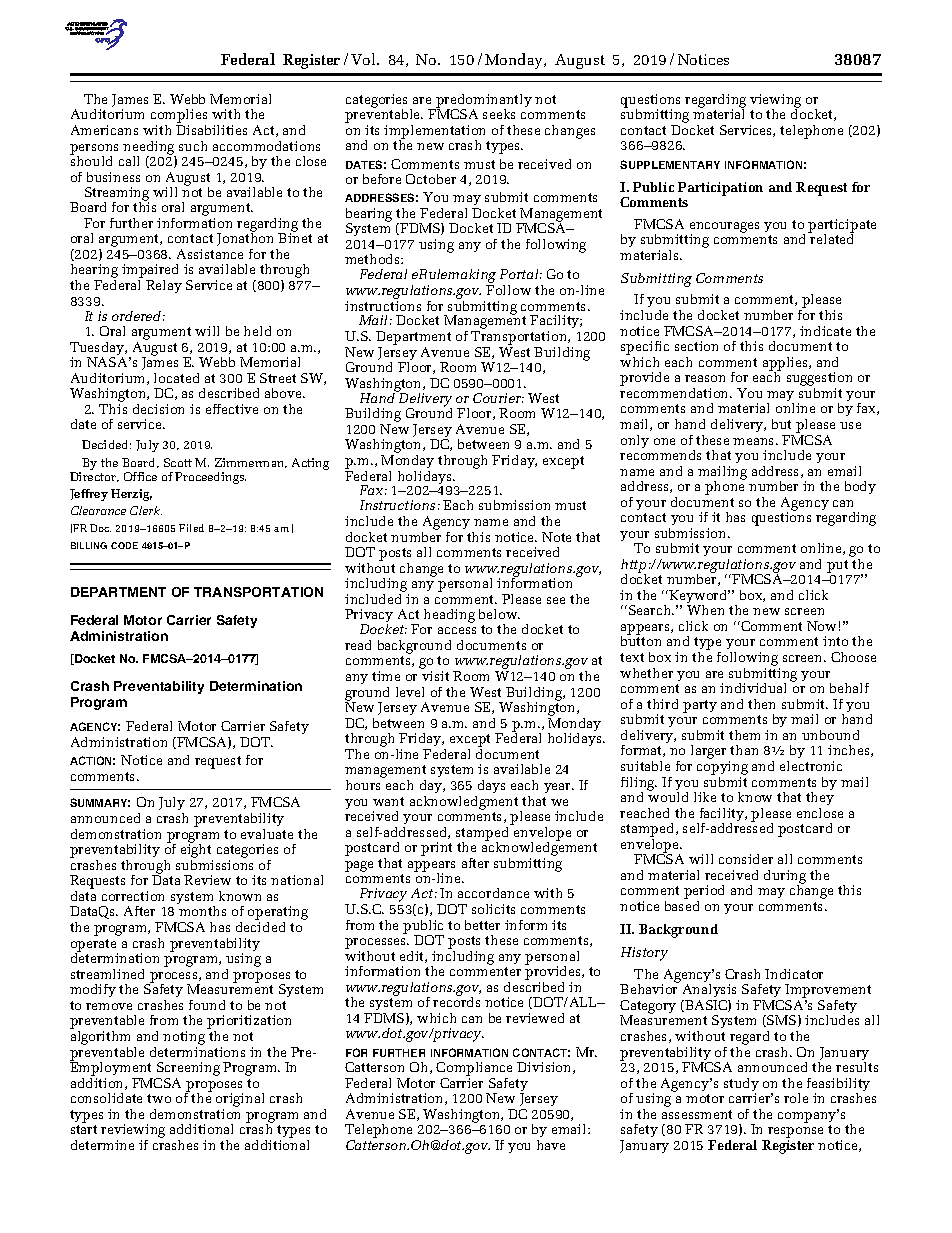 The image size is (952, 1233). What do you see at coordinates (159, 1098) in the screenshot?
I see `two` at bounding box center [159, 1098].
